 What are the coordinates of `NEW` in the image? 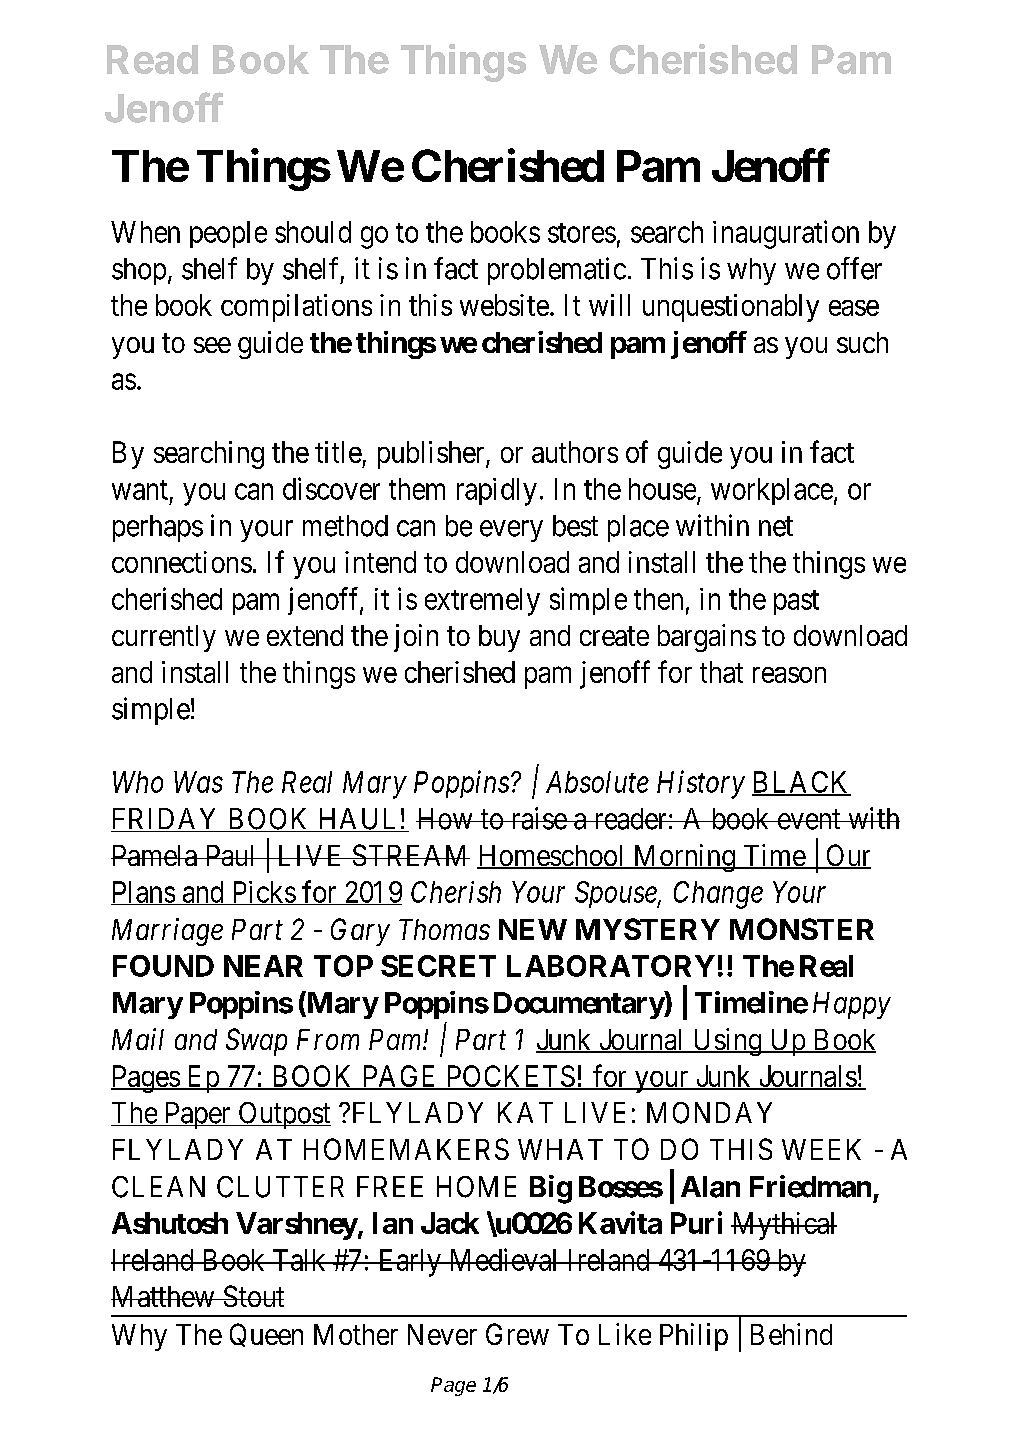 It's located at (533, 929).
